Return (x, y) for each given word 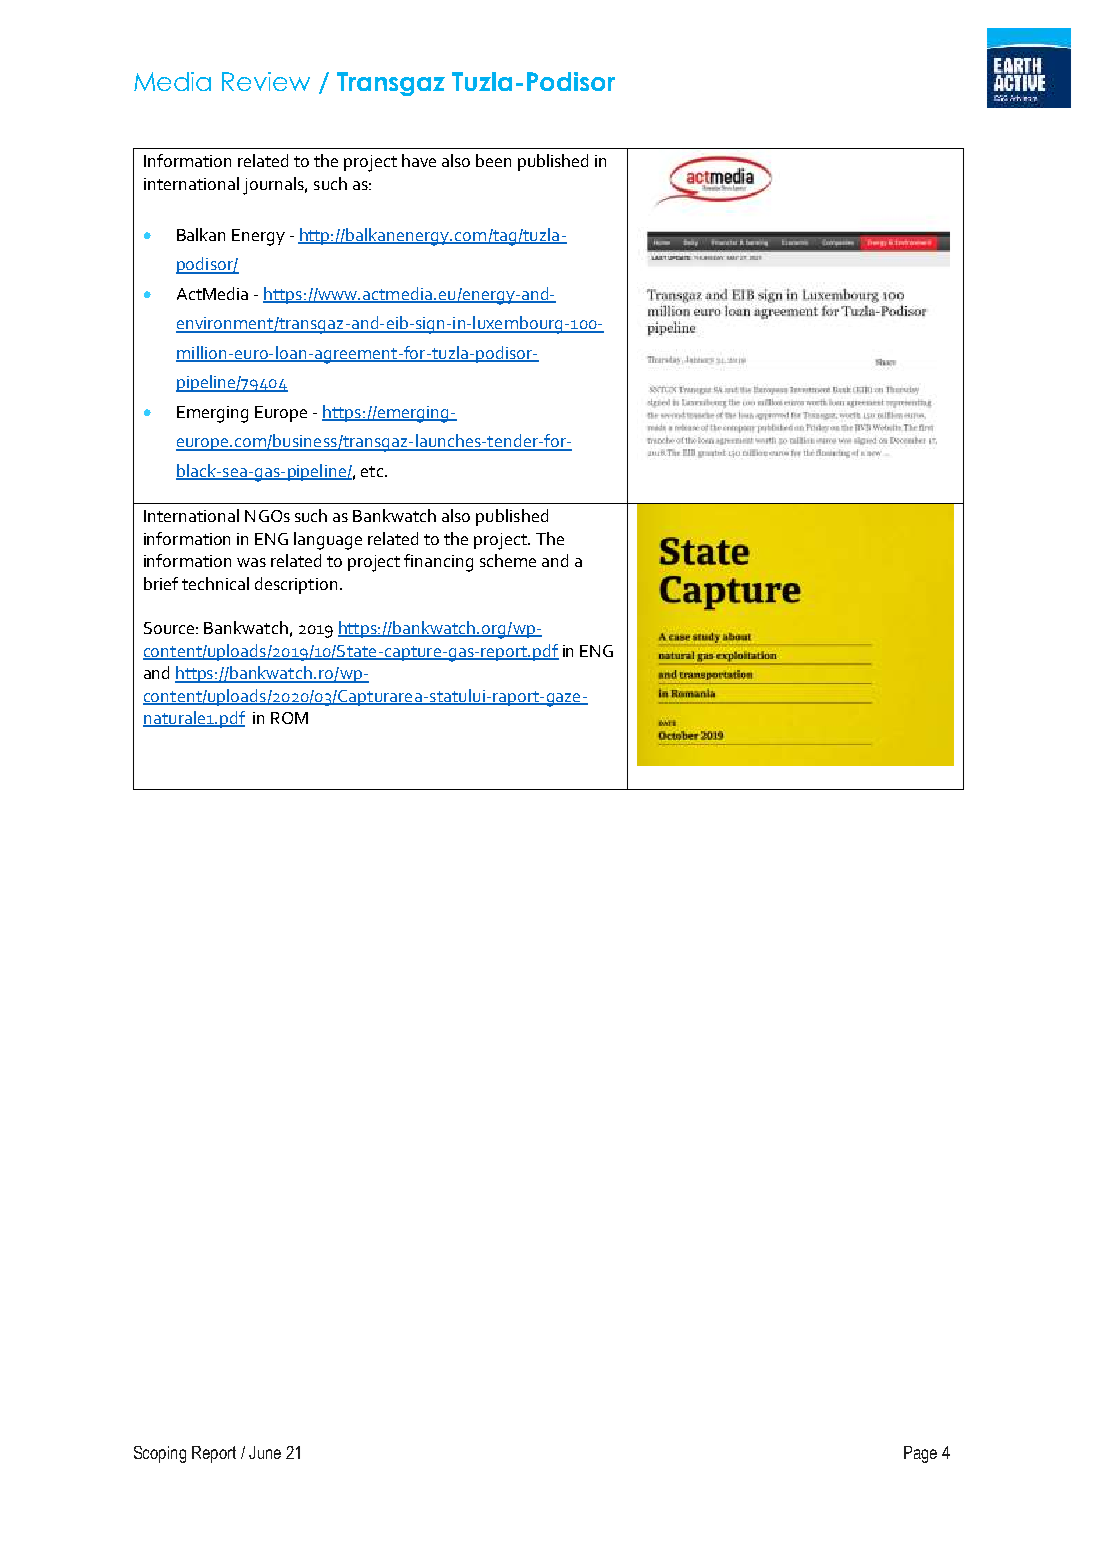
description (296, 585)
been (493, 160)
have (419, 160)
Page (920, 1454)
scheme (508, 560)
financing (438, 563)
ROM (289, 718)
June (265, 1452)
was (251, 562)
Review (266, 81)
